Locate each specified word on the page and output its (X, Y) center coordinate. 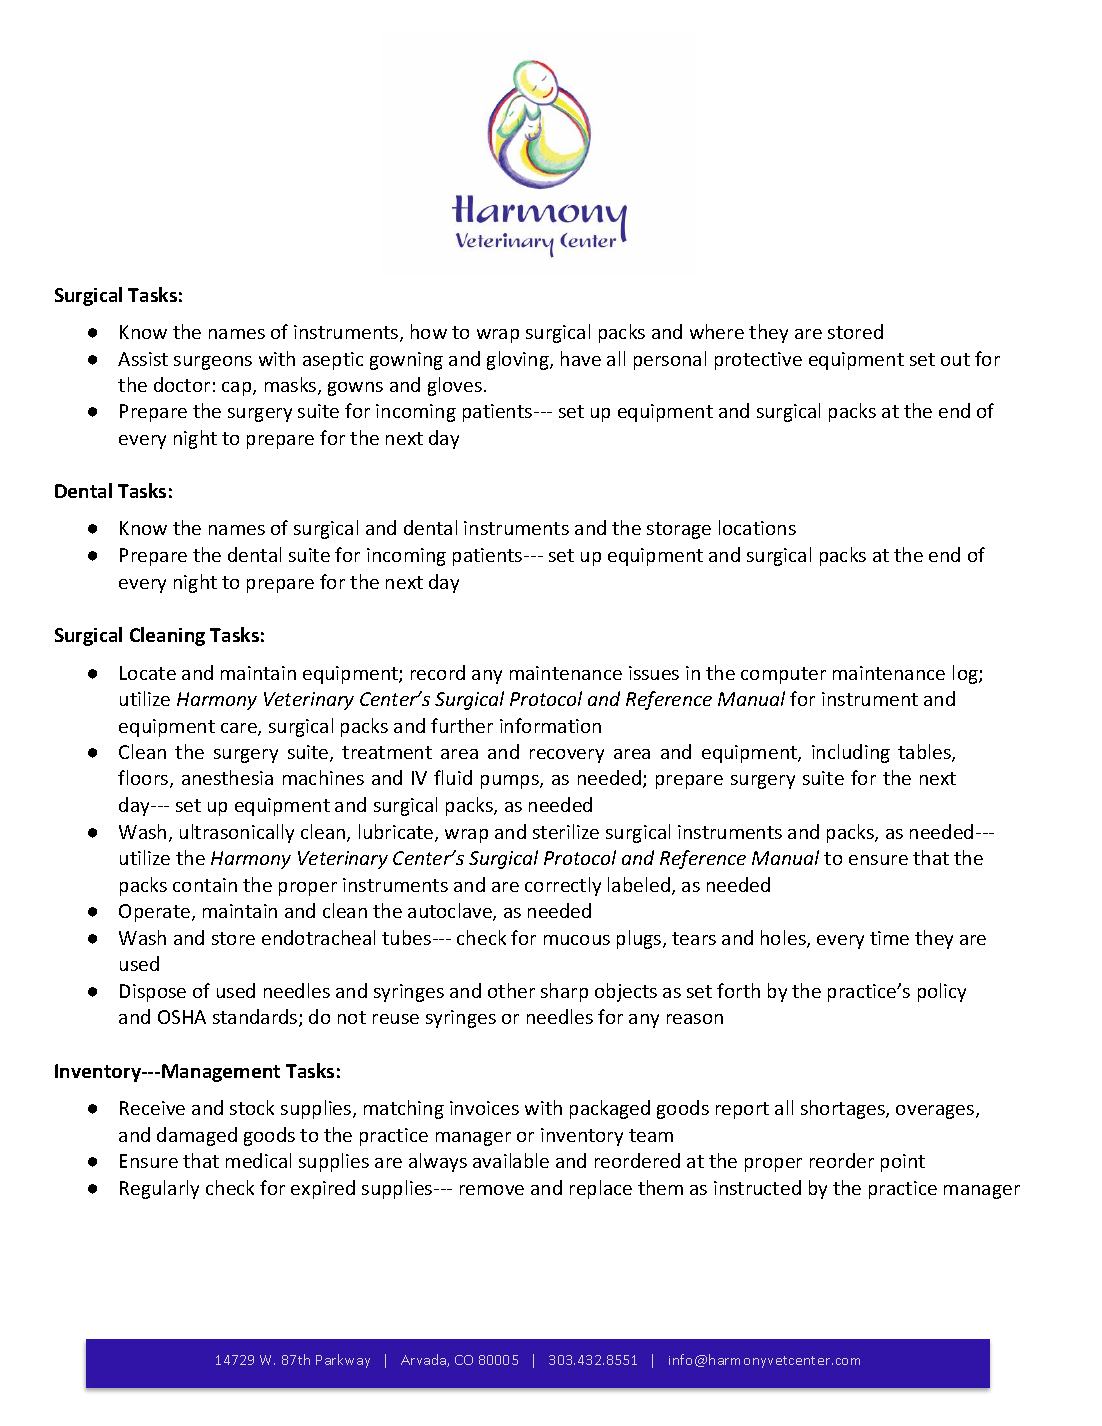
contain (205, 885)
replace (601, 1189)
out (955, 359)
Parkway (343, 1361)
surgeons (213, 363)
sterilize (566, 831)
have (581, 358)
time (889, 938)
